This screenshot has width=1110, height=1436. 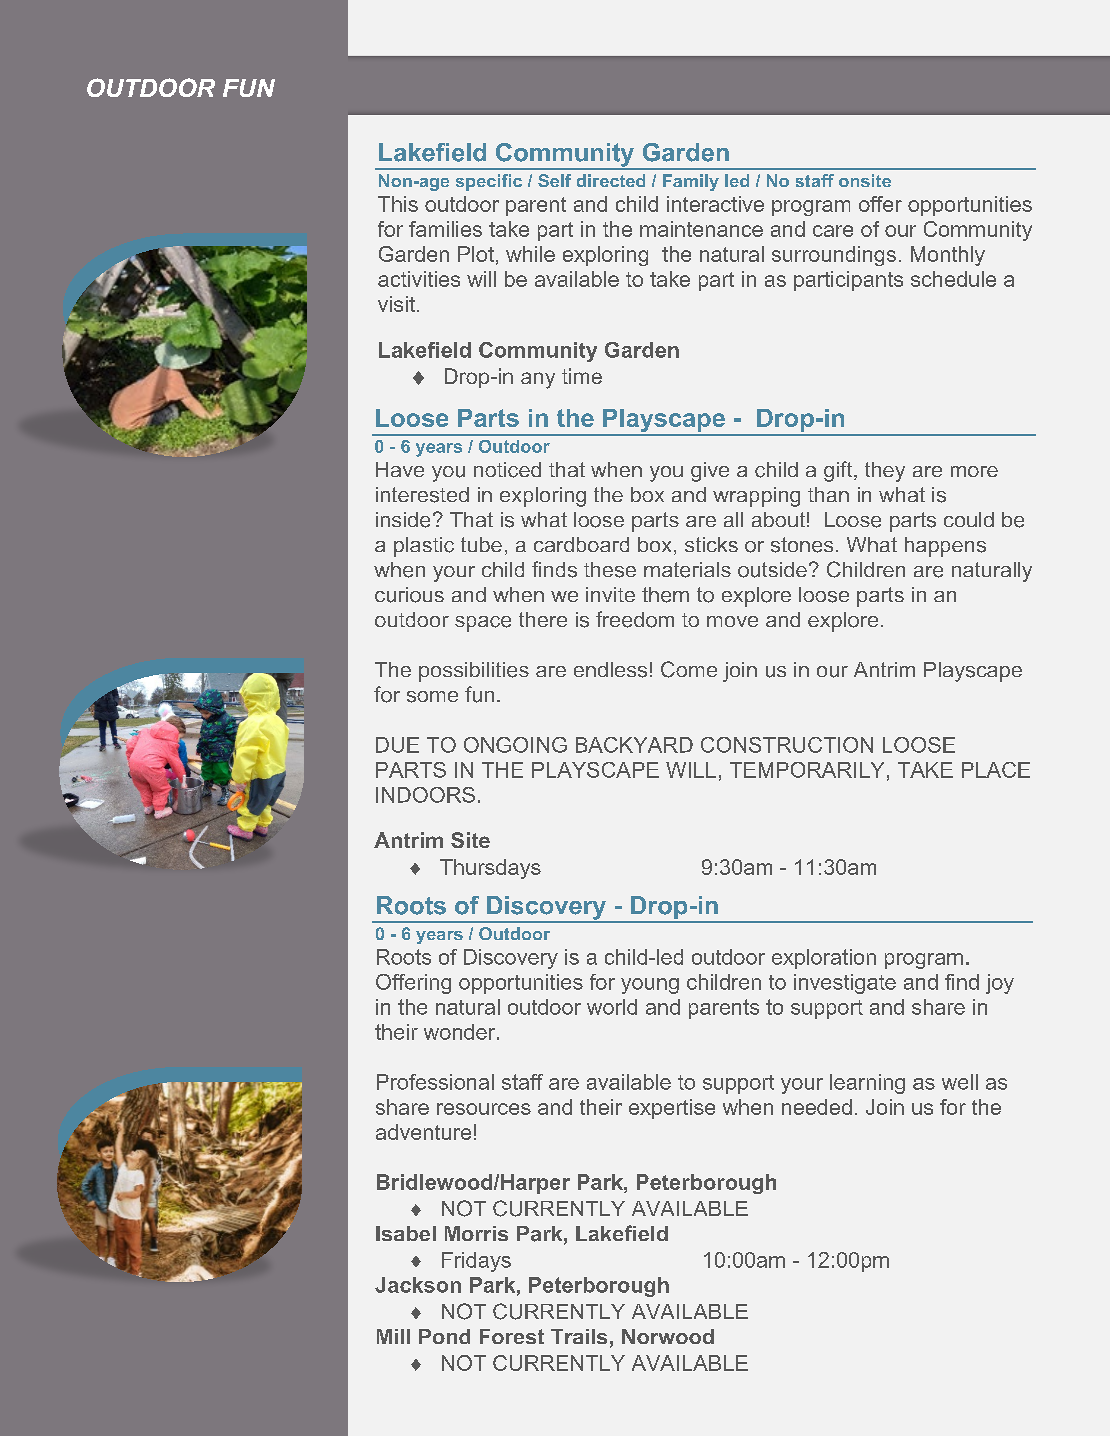 I want to click on give, so click(x=710, y=472).
